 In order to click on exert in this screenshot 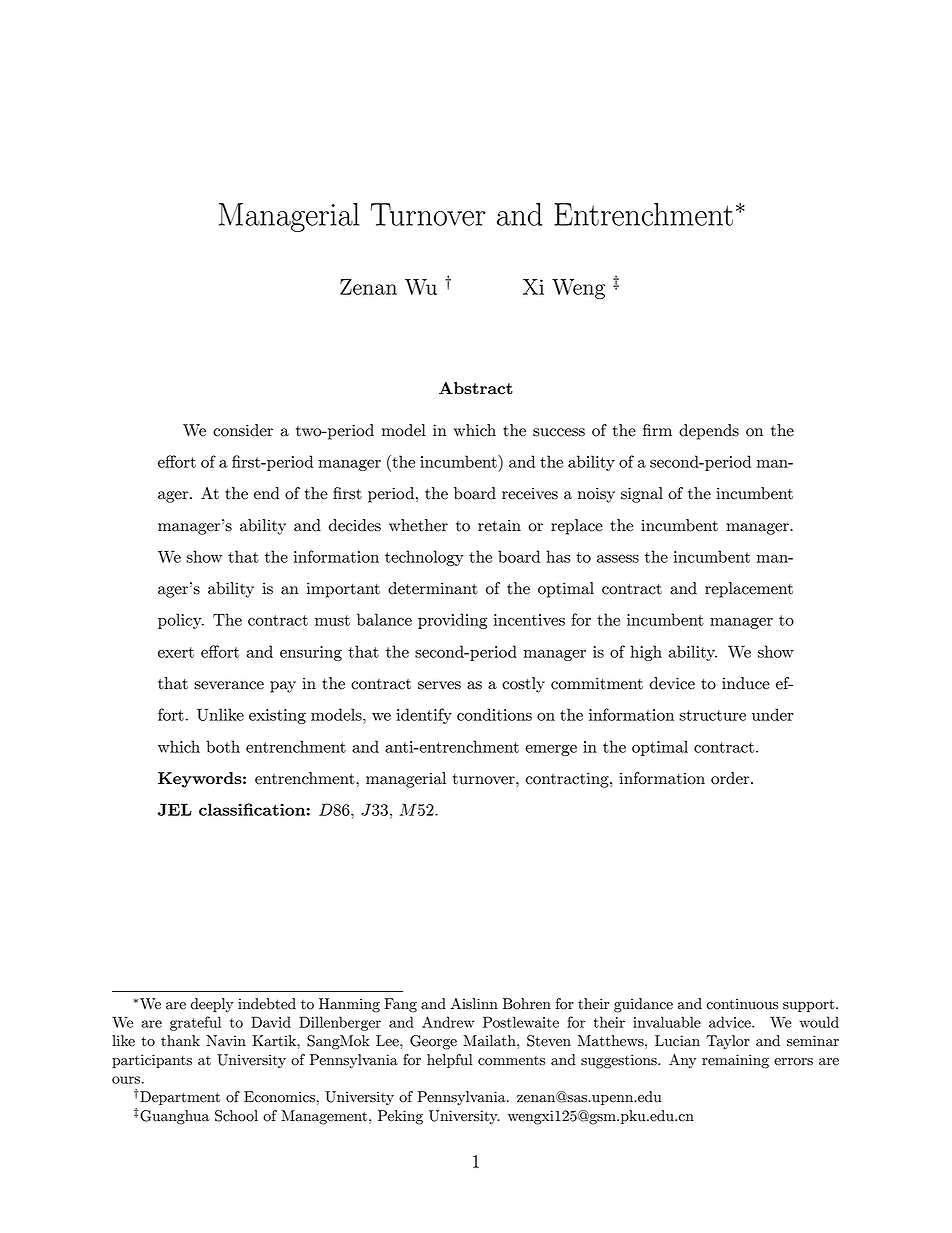, I will do `click(176, 652)`.
